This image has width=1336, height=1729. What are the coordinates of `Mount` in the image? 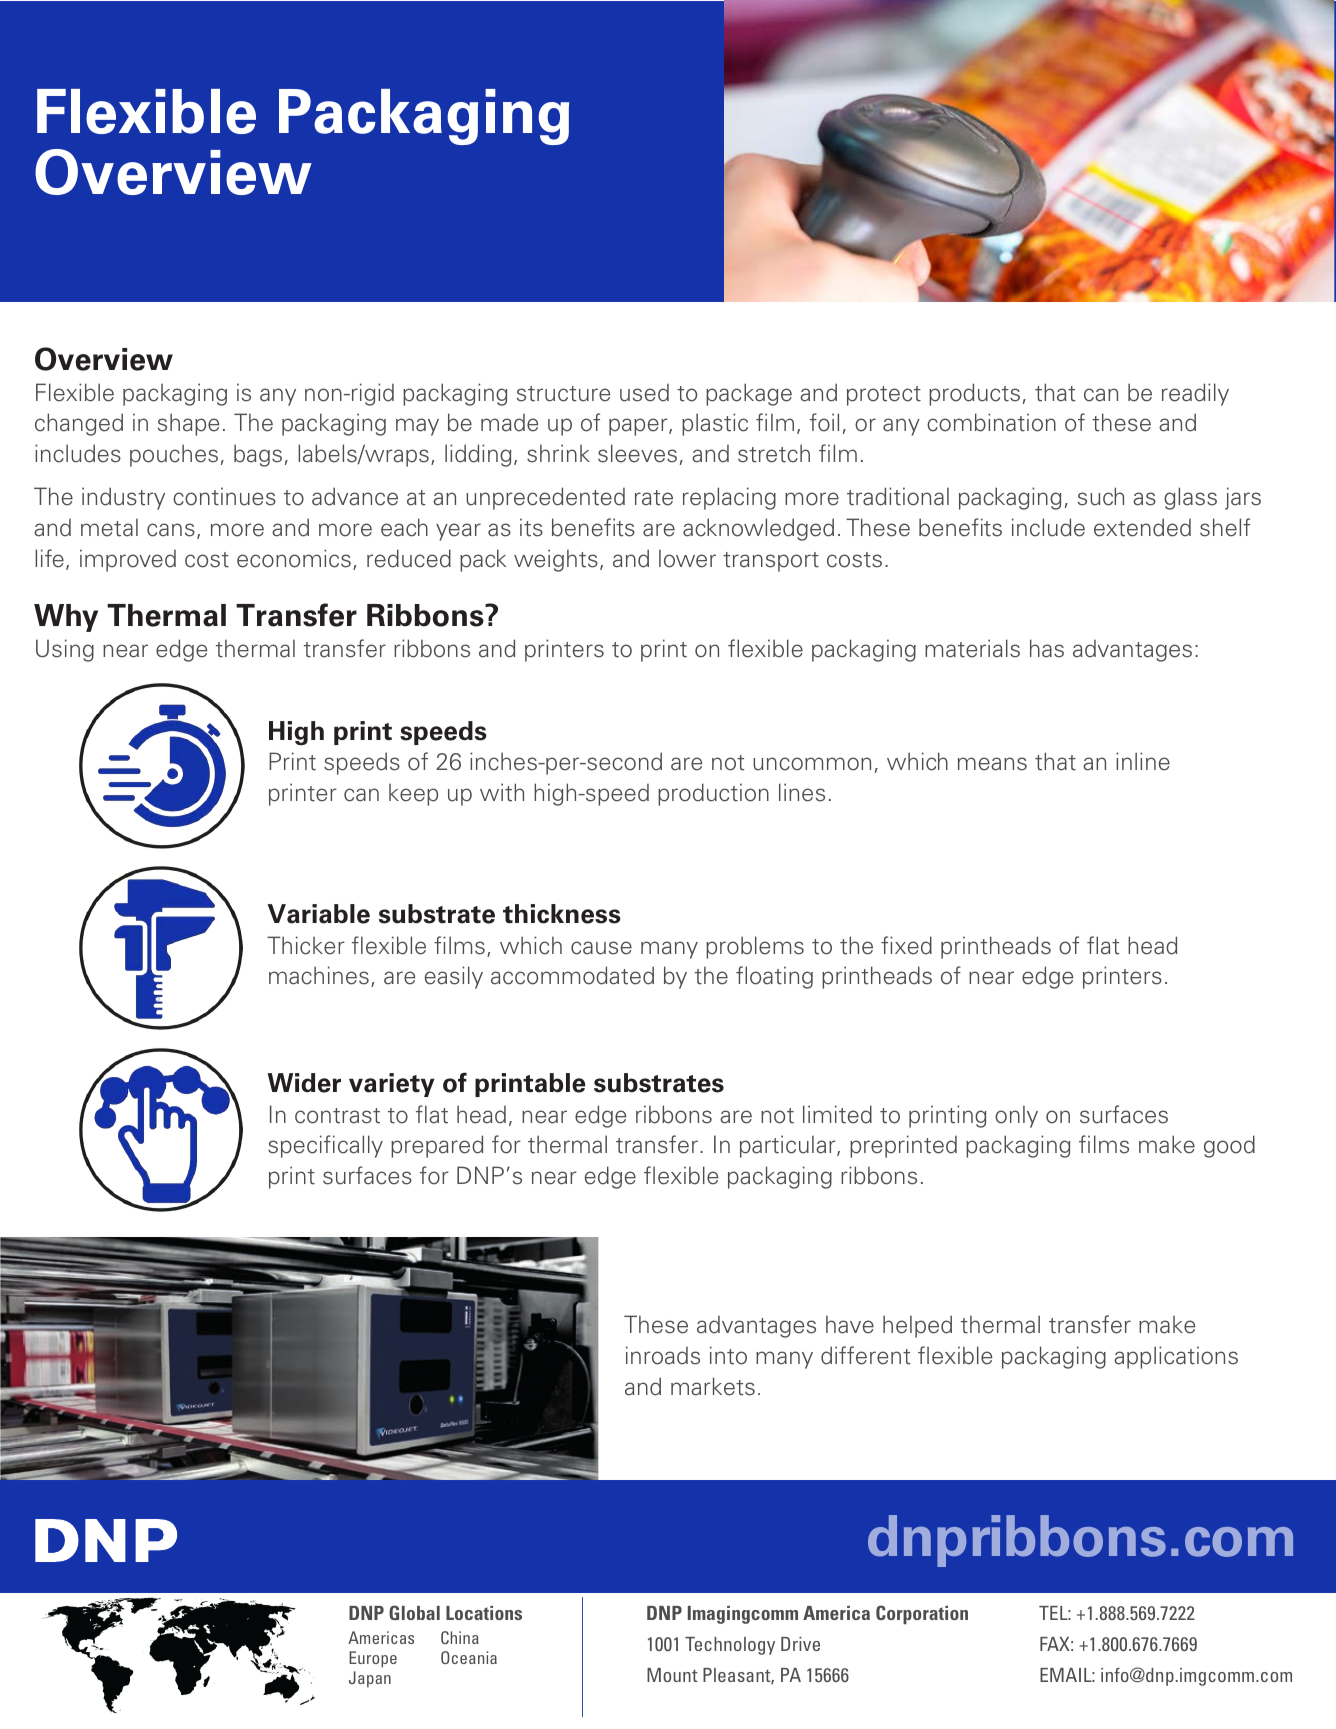 It's located at (672, 1675).
